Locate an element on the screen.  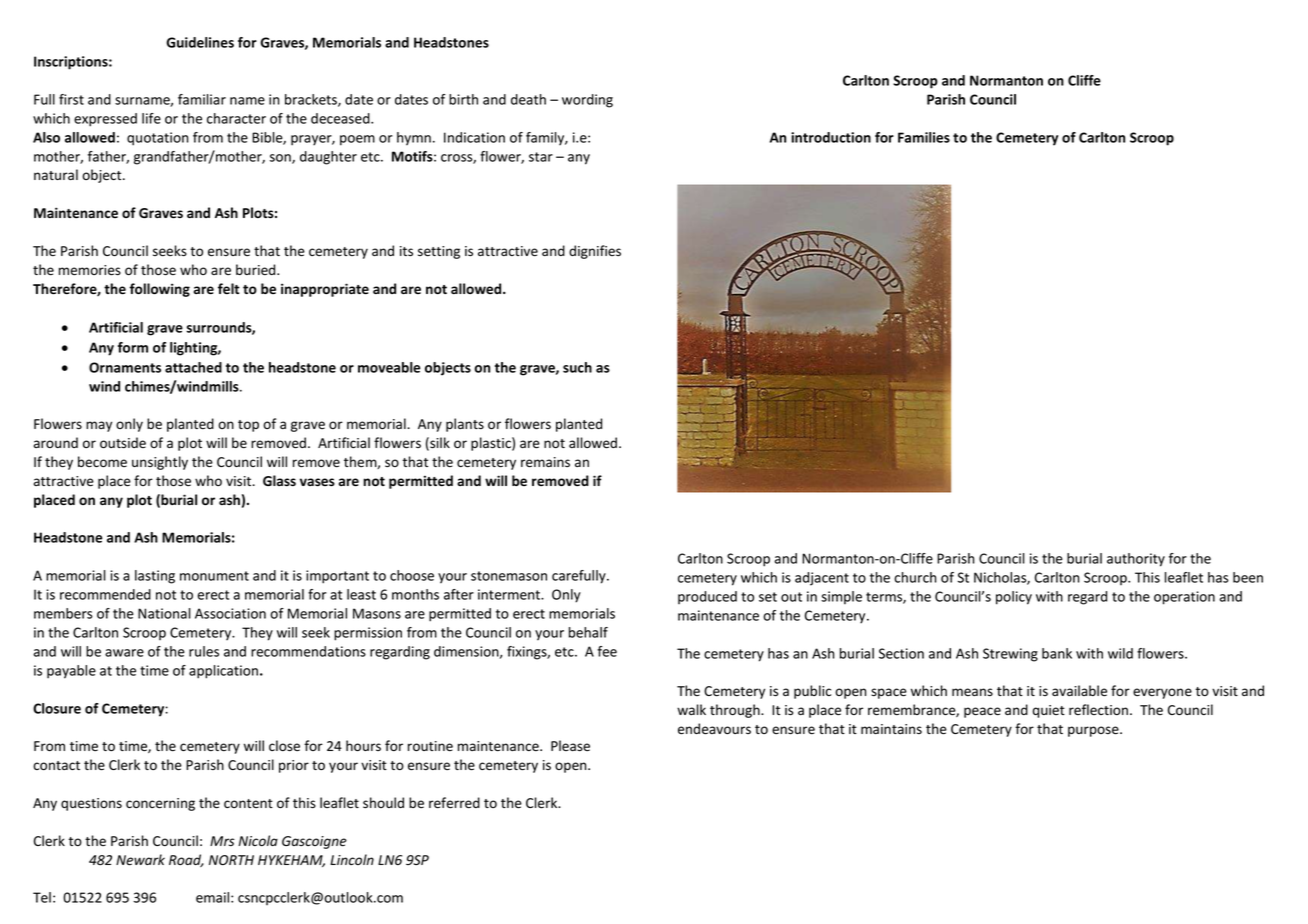
Guidelines is located at coordinates (200, 42).
